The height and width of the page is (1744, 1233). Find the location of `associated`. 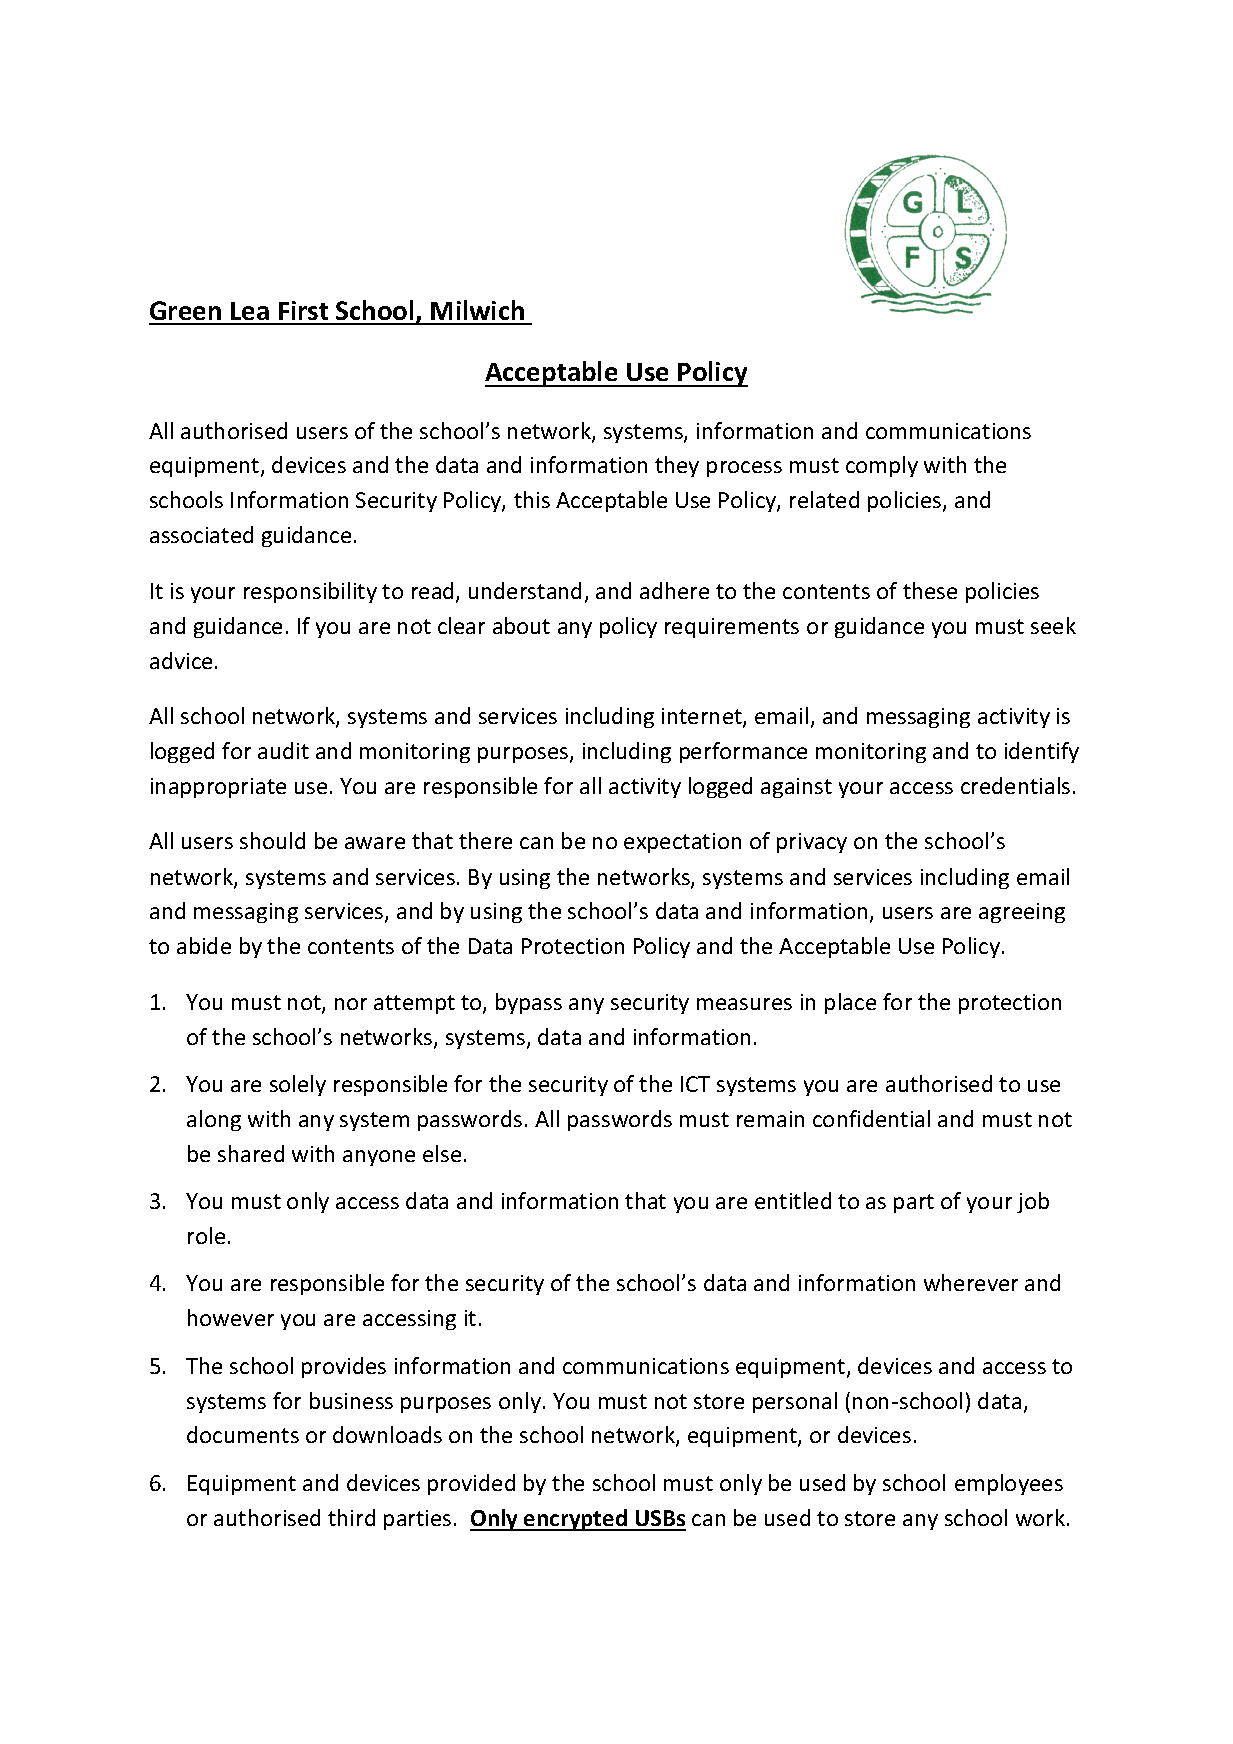

associated is located at coordinates (201, 534).
